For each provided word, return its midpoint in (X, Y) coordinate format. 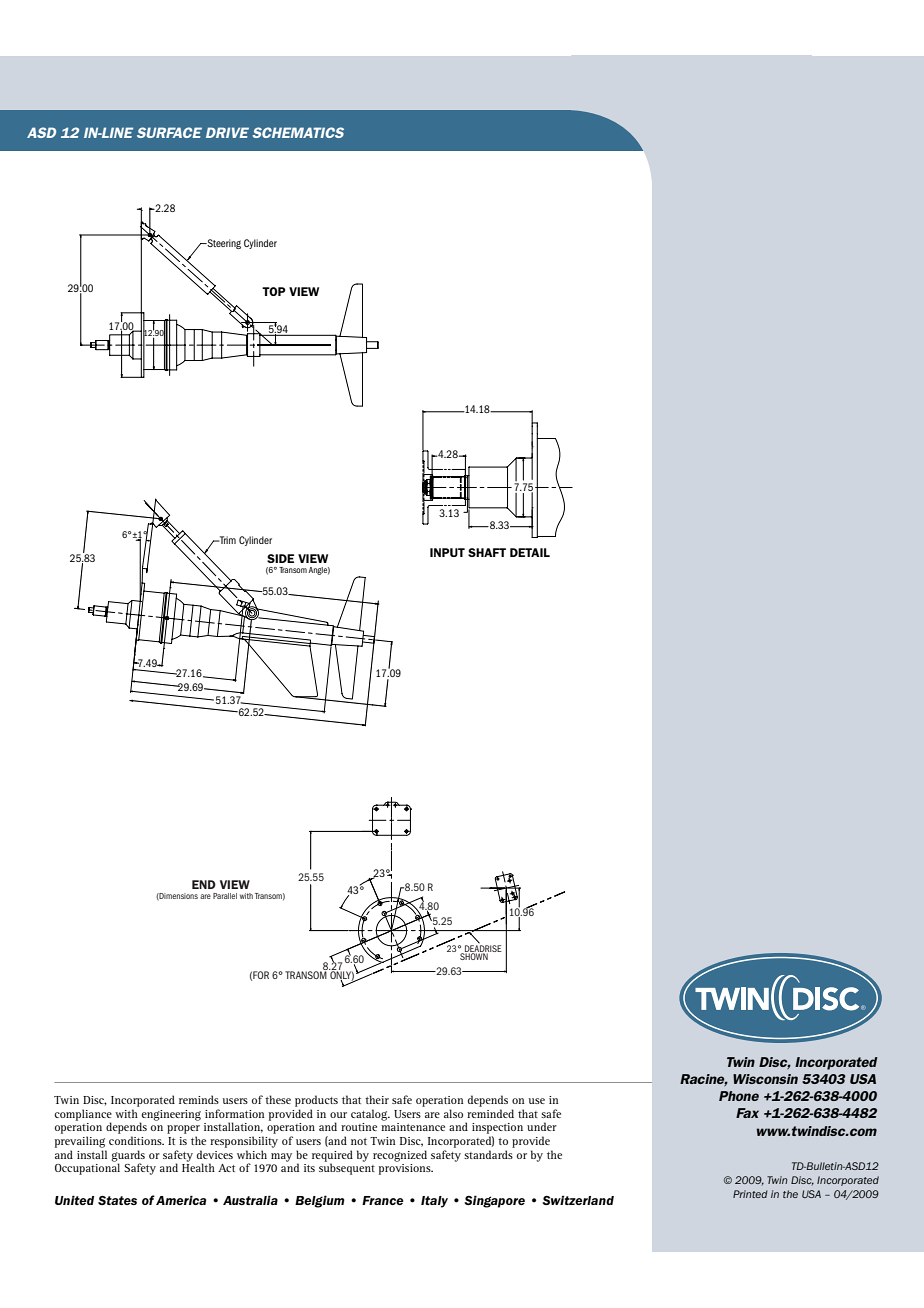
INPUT (447, 552)
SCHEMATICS (298, 132)
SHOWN (475, 955)
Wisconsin (765, 1079)
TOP (274, 291)
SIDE (280, 558)
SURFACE (169, 132)
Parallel (225, 896)
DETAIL (530, 552)
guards (128, 1157)
